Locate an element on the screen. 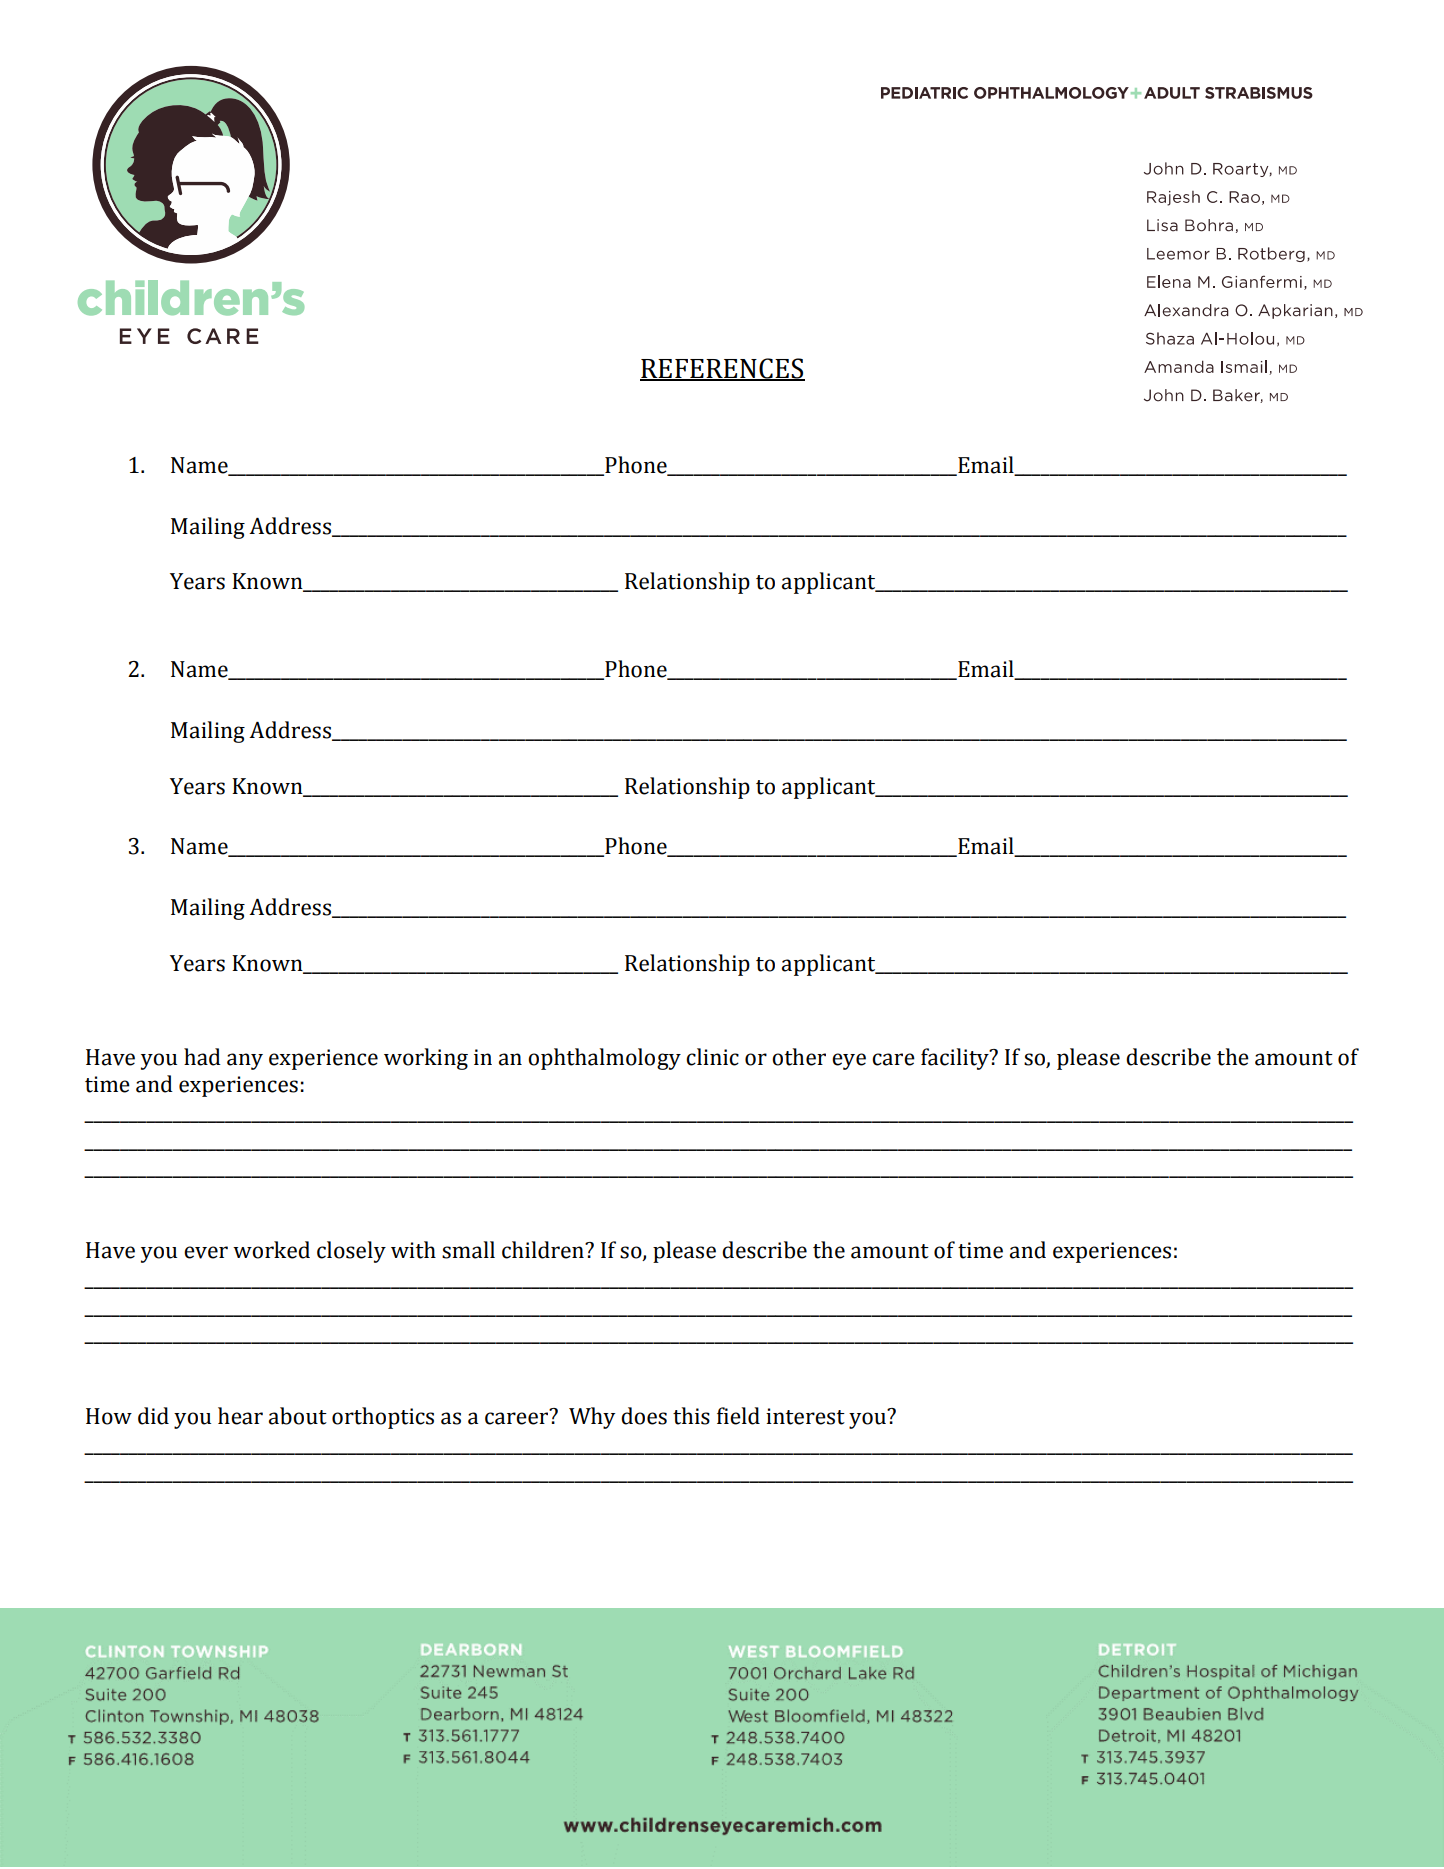 This screenshot has width=1444, height=1869. had is located at coordinates (202, 1057).
